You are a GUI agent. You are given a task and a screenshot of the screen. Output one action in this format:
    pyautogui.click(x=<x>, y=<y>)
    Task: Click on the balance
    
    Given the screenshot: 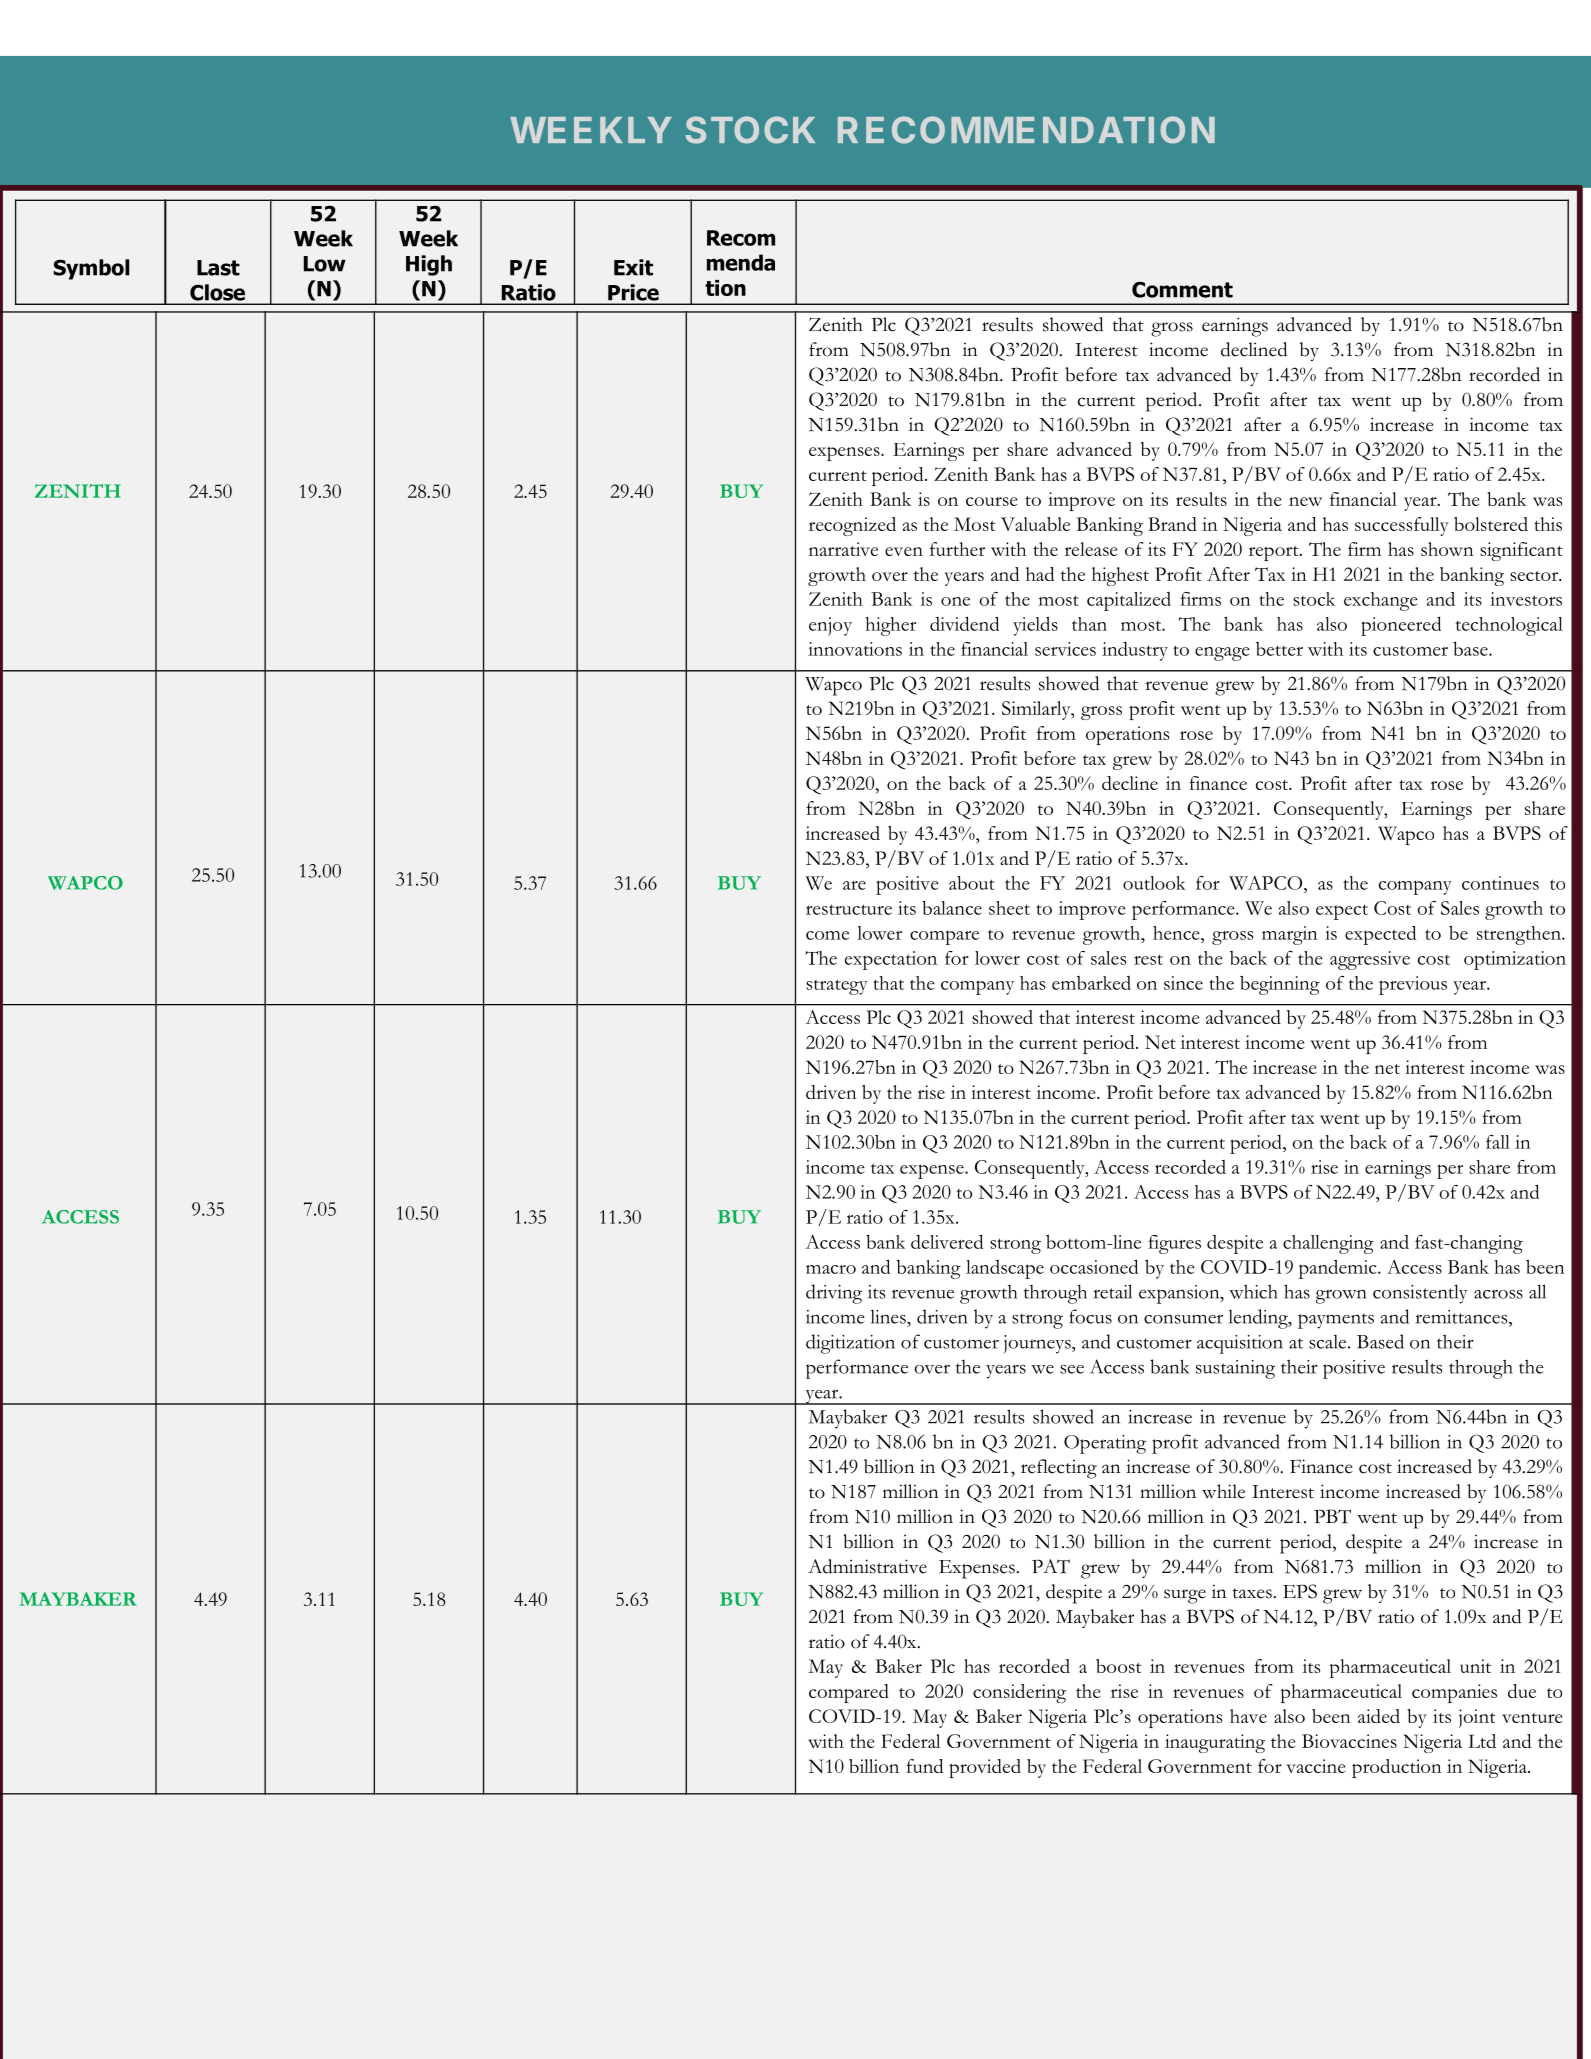 What is the action you would take?
    pyautogui.click(x=952, y=908)
